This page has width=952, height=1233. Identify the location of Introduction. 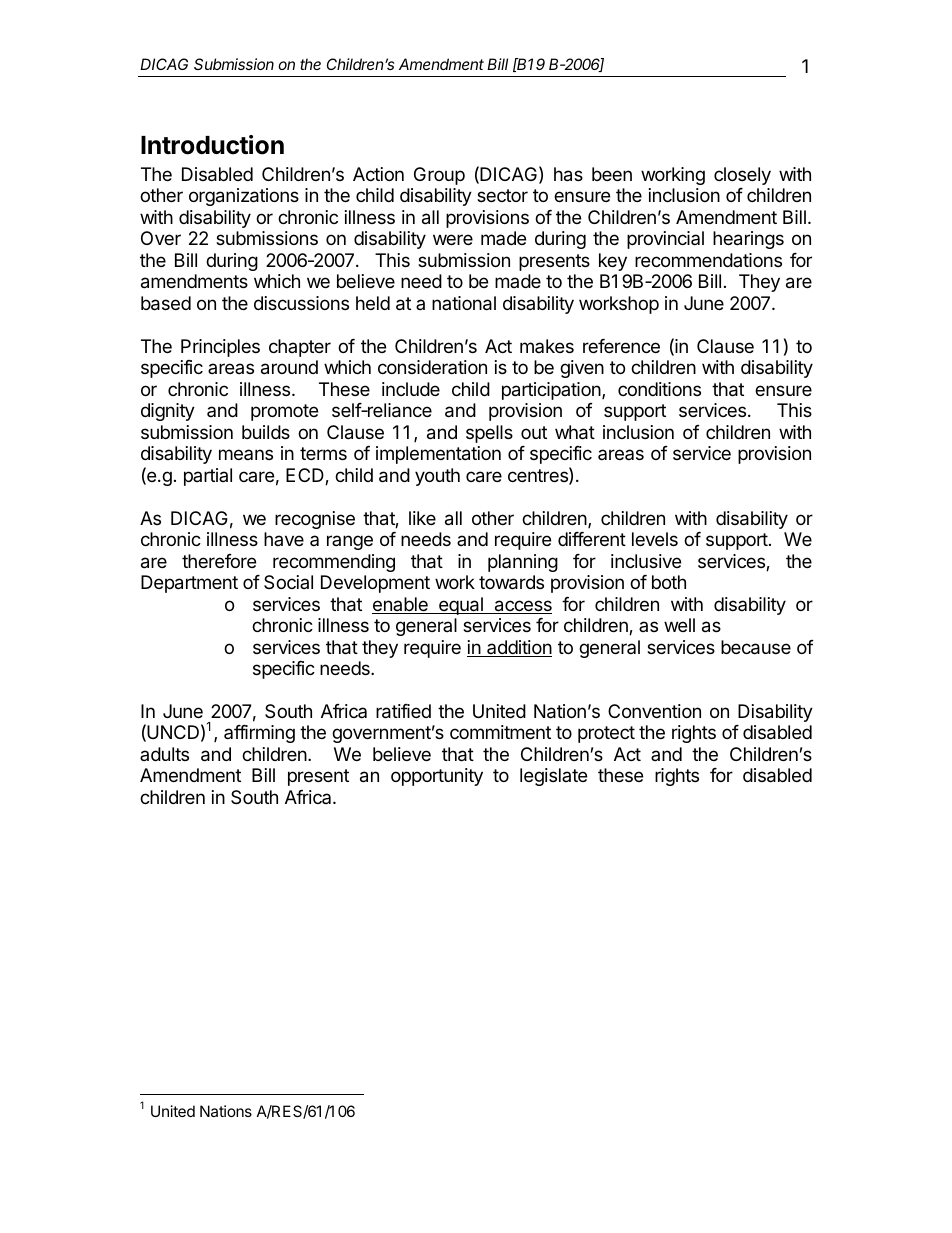
(212, 145).
